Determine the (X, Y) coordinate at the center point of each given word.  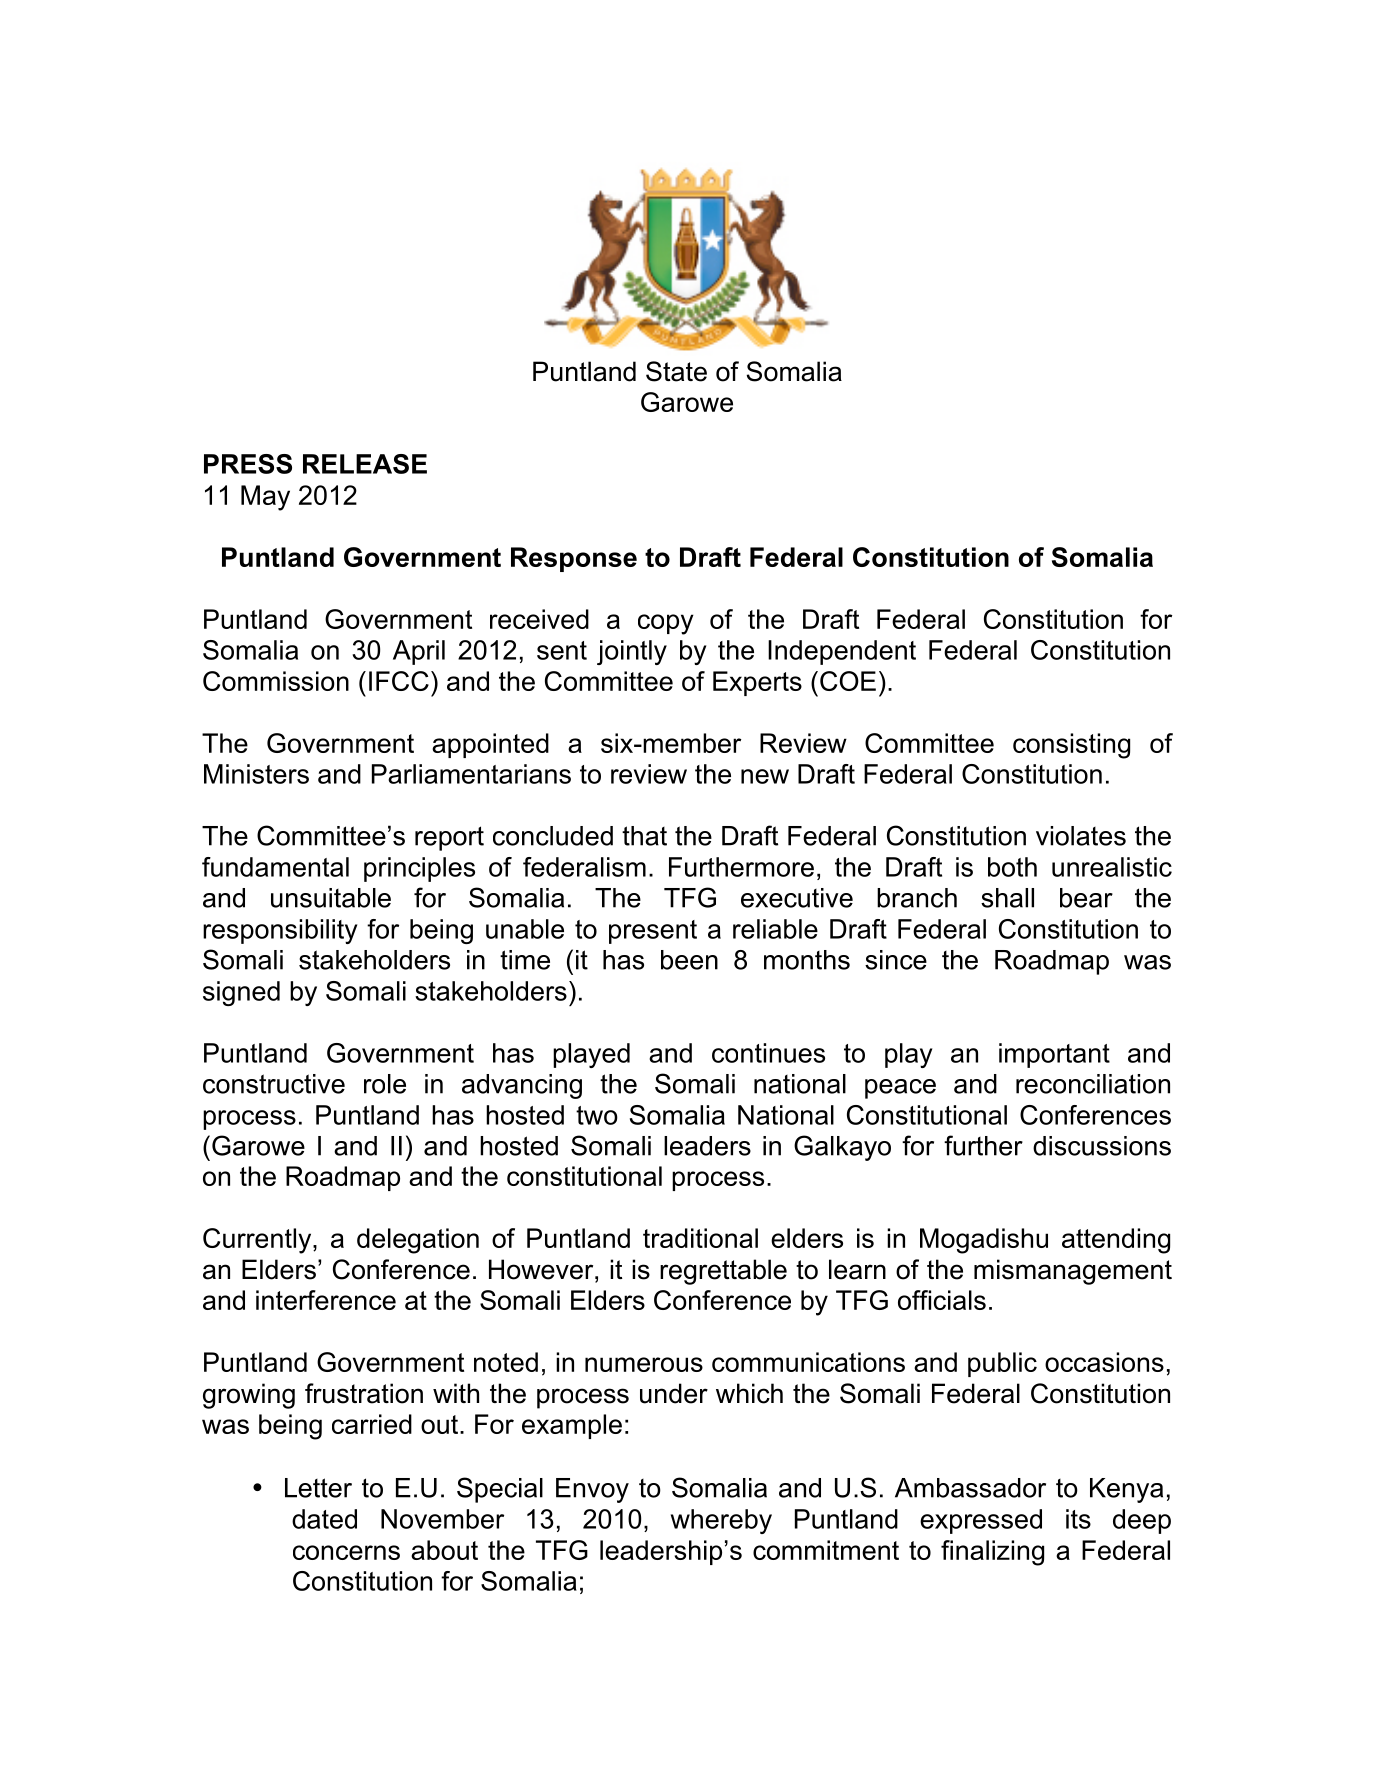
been (689, 960)
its (1078, 1519)
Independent (842, 652)
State (676, 371)
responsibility (280, 931)
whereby (721, 1521)
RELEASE (365, 464)
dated (324, 1519)
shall (1007, 898)
